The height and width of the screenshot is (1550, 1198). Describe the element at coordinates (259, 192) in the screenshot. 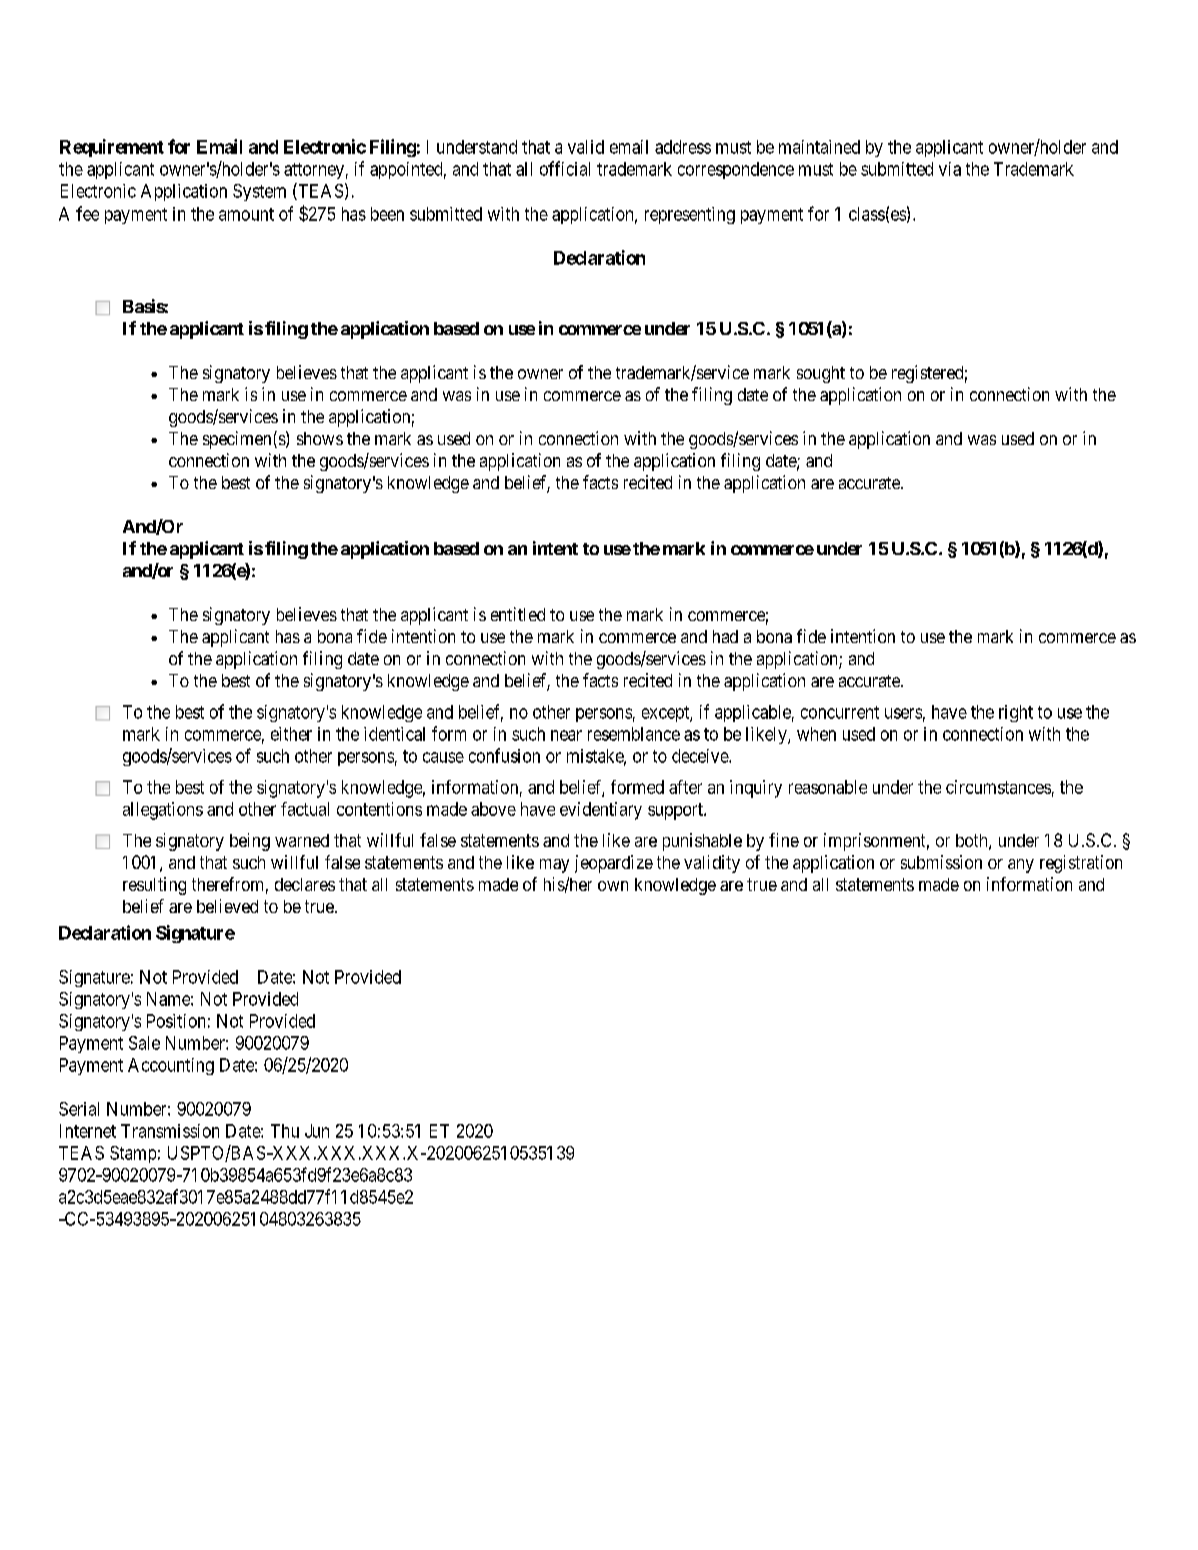

I see `System` at that location.
